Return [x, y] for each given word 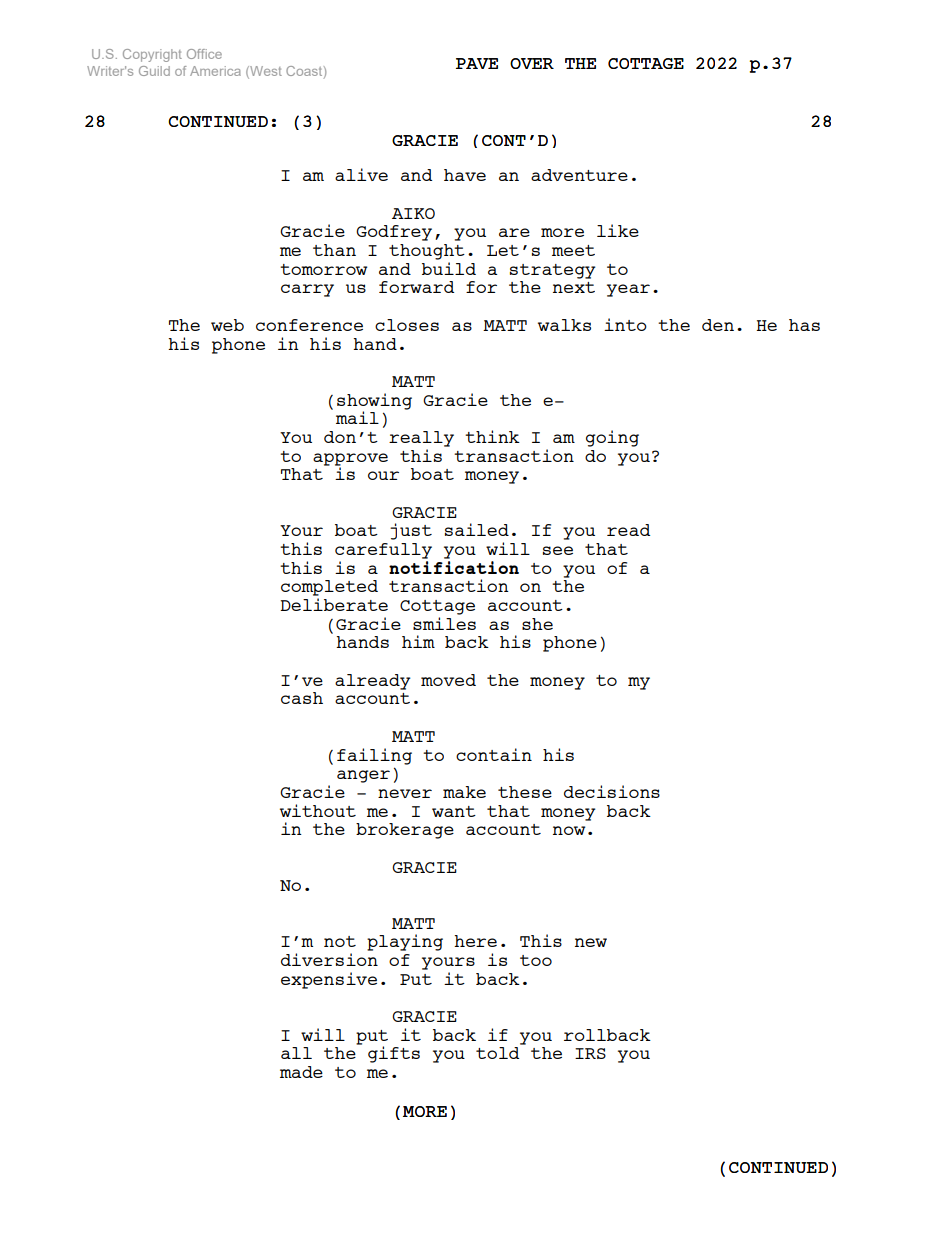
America [215, 71]
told [497, 1053]
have [465, 175]
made [301, 1072]
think [492, 436]
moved [448, 680]
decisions [612, 791]
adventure [579, 175]
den [718, 325]
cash [302, 698]
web [227, 325]
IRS [590, 1053]
